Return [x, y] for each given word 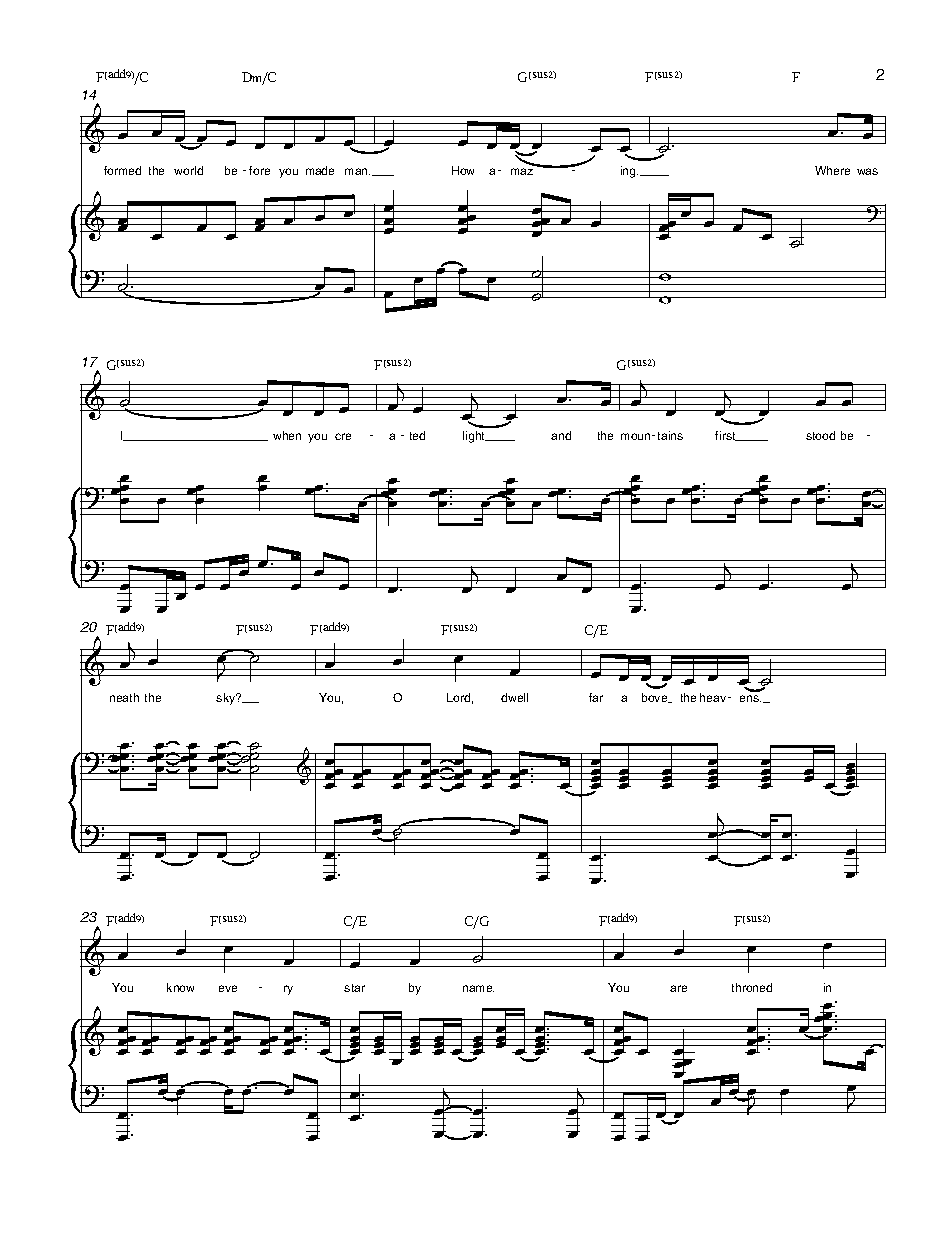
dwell [514, 697]
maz [522, 171]
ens [750, 698]
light [475, 437]
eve [228, 988]
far [596, 697]
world [188, 170]
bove [656, 698]
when [287, 435]
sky [227, 699]
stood [820, 435]
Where [832, 170]
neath [124, 697]
